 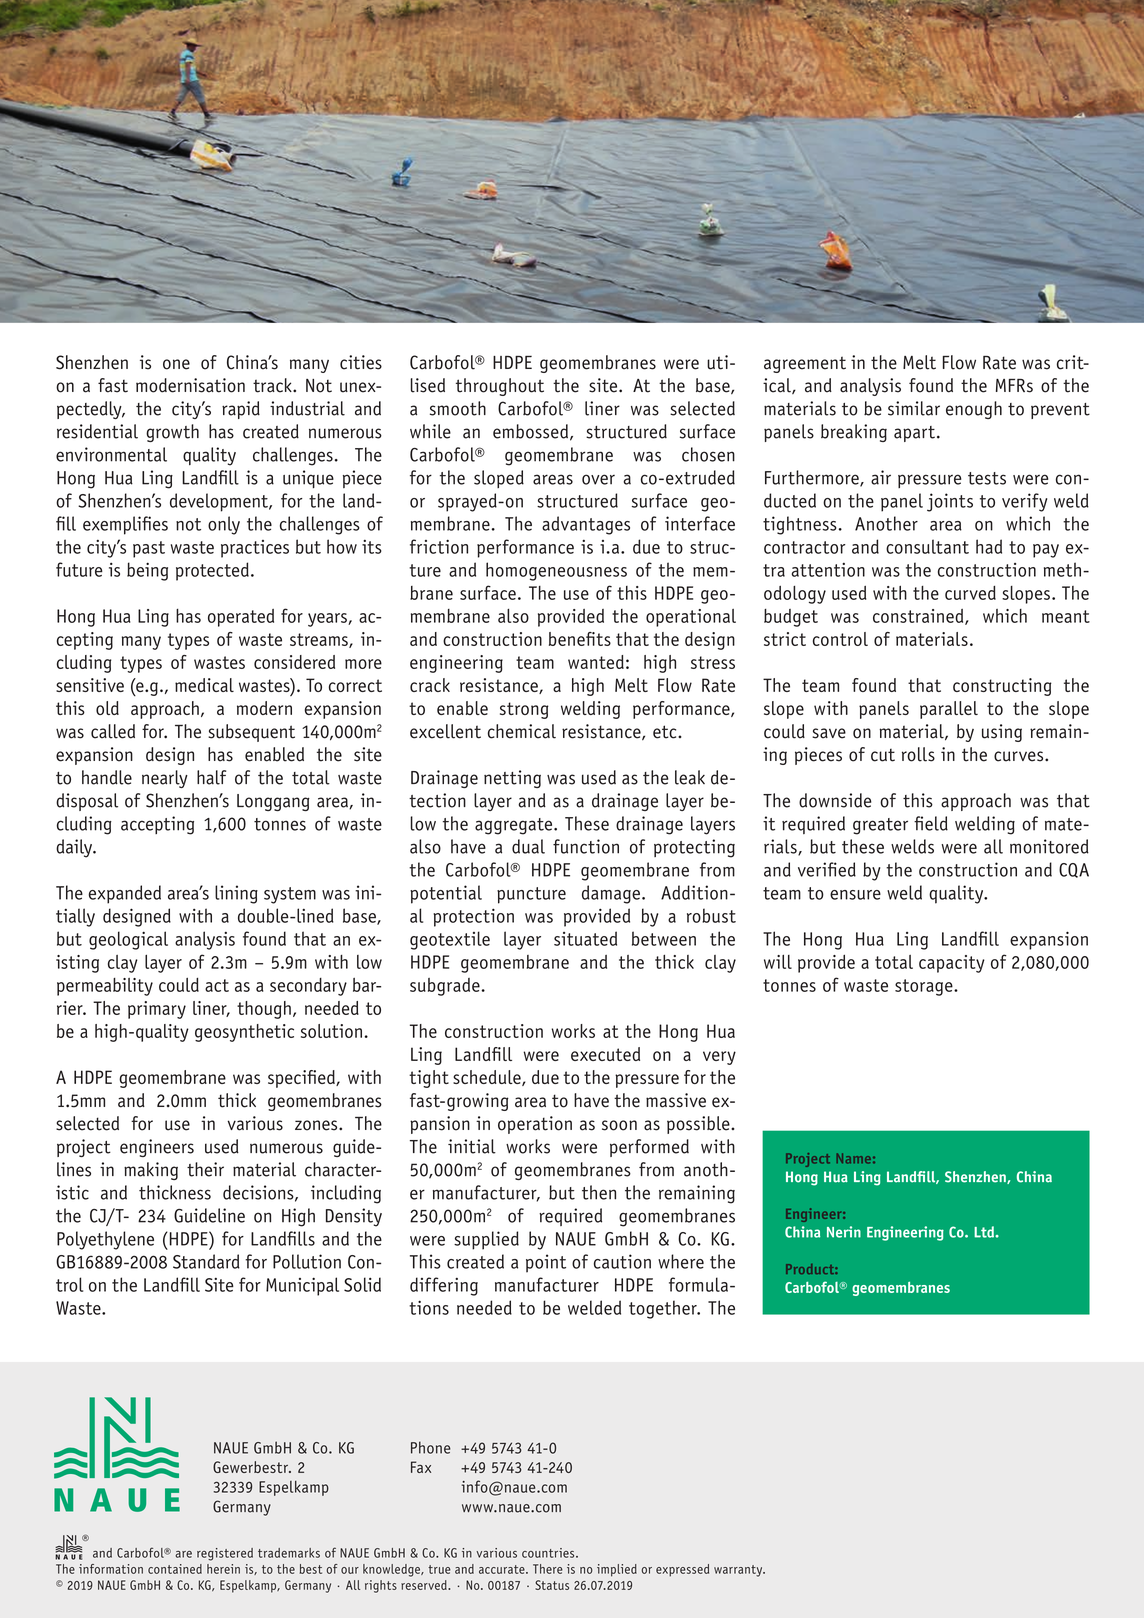 What do you see at coordinates (585, 938) in the document?
I see `situated` at bounding box center [585, 938].
